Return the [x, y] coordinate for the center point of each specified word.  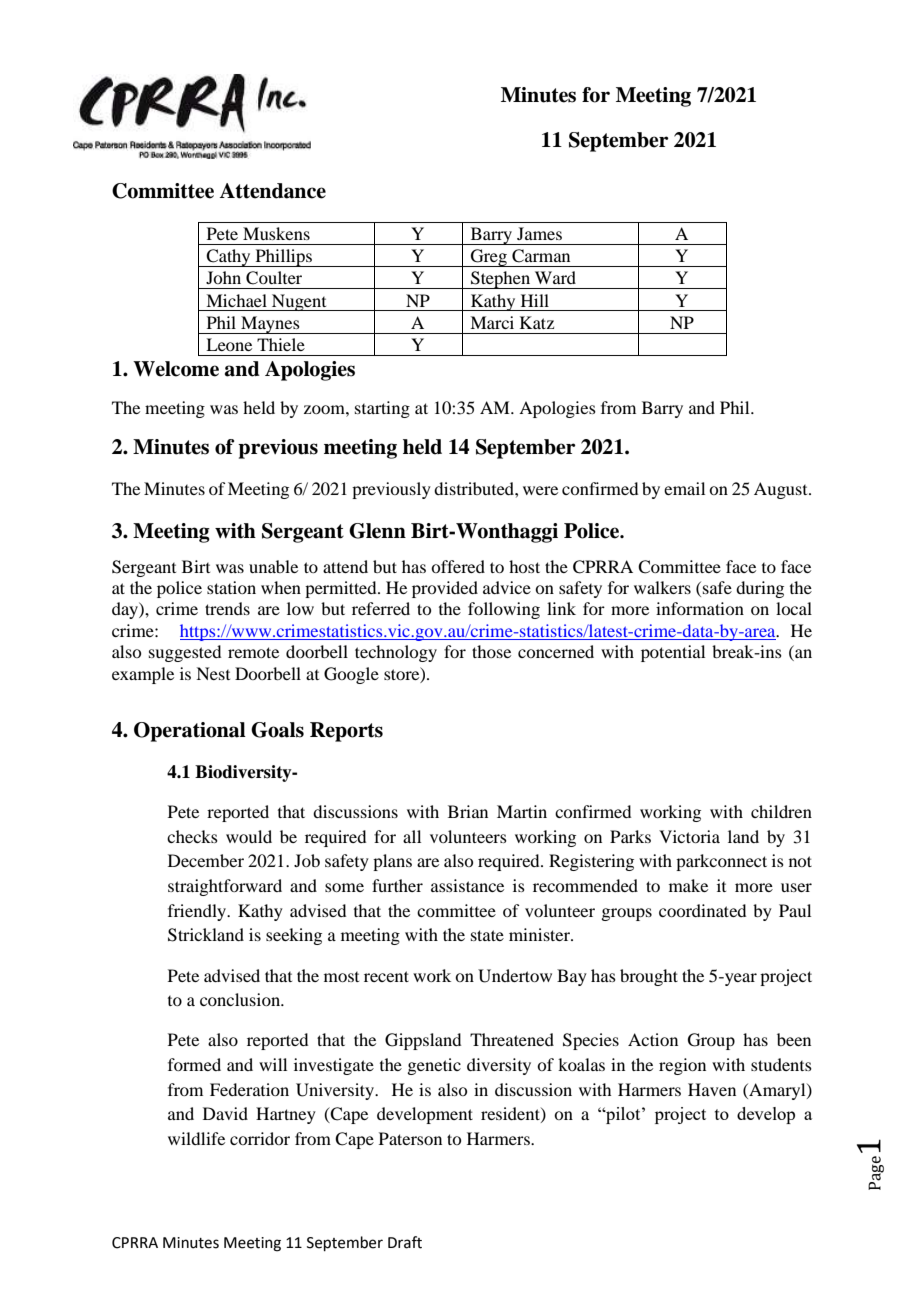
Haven [712, 1089]
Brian [468, 811]
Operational [190, 732]
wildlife [196, 1138]
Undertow [515, 976]
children [781, 811]
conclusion [241, 999]
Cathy [228, 258]
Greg [488, 258]
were [540, 490]
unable [273, 566]
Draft [405, 1242]
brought [649, 977]
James [539, 233]
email [684, 488]
